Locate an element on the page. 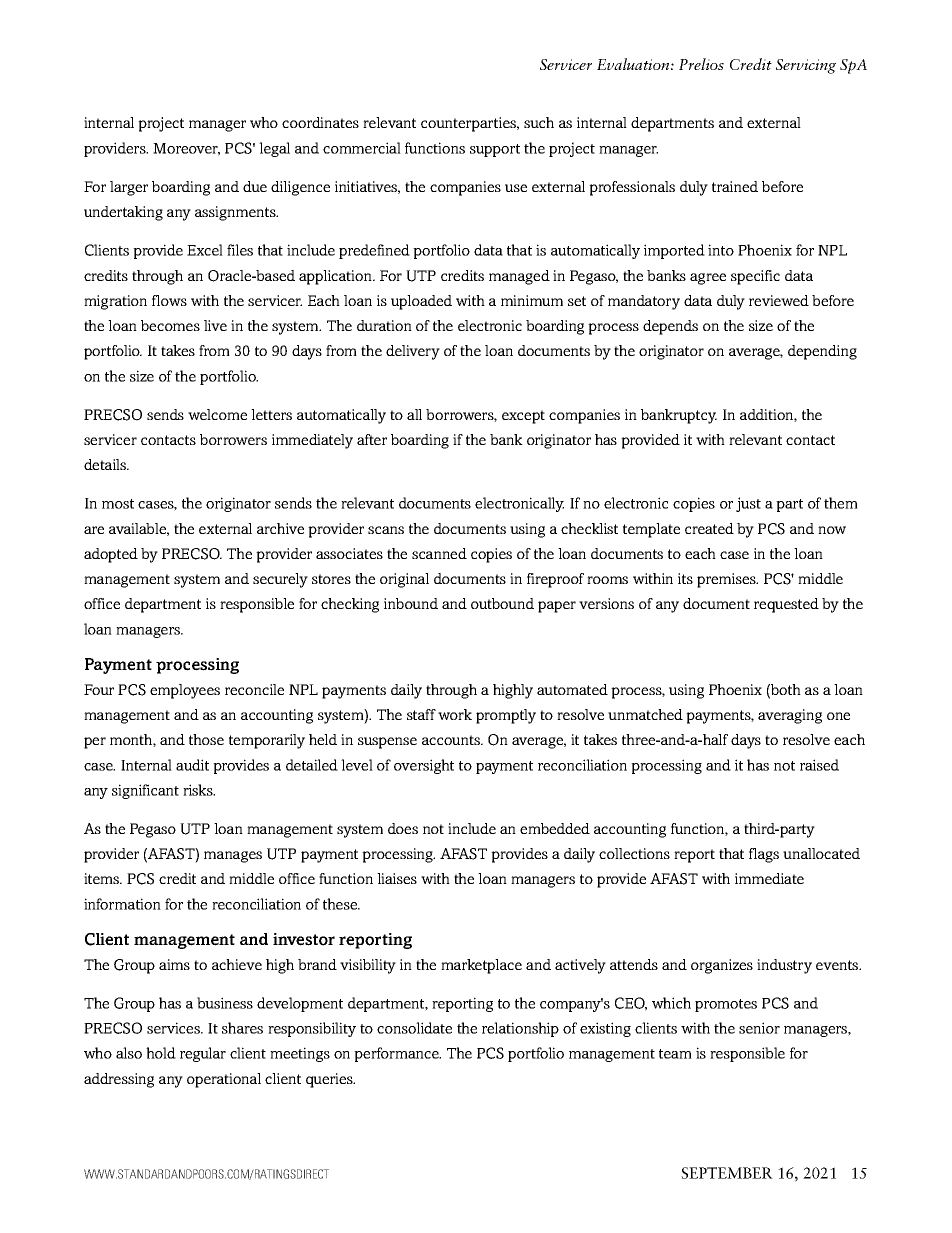 This page has height=1233, width=952. legal is located at coordinates (274, 149).
